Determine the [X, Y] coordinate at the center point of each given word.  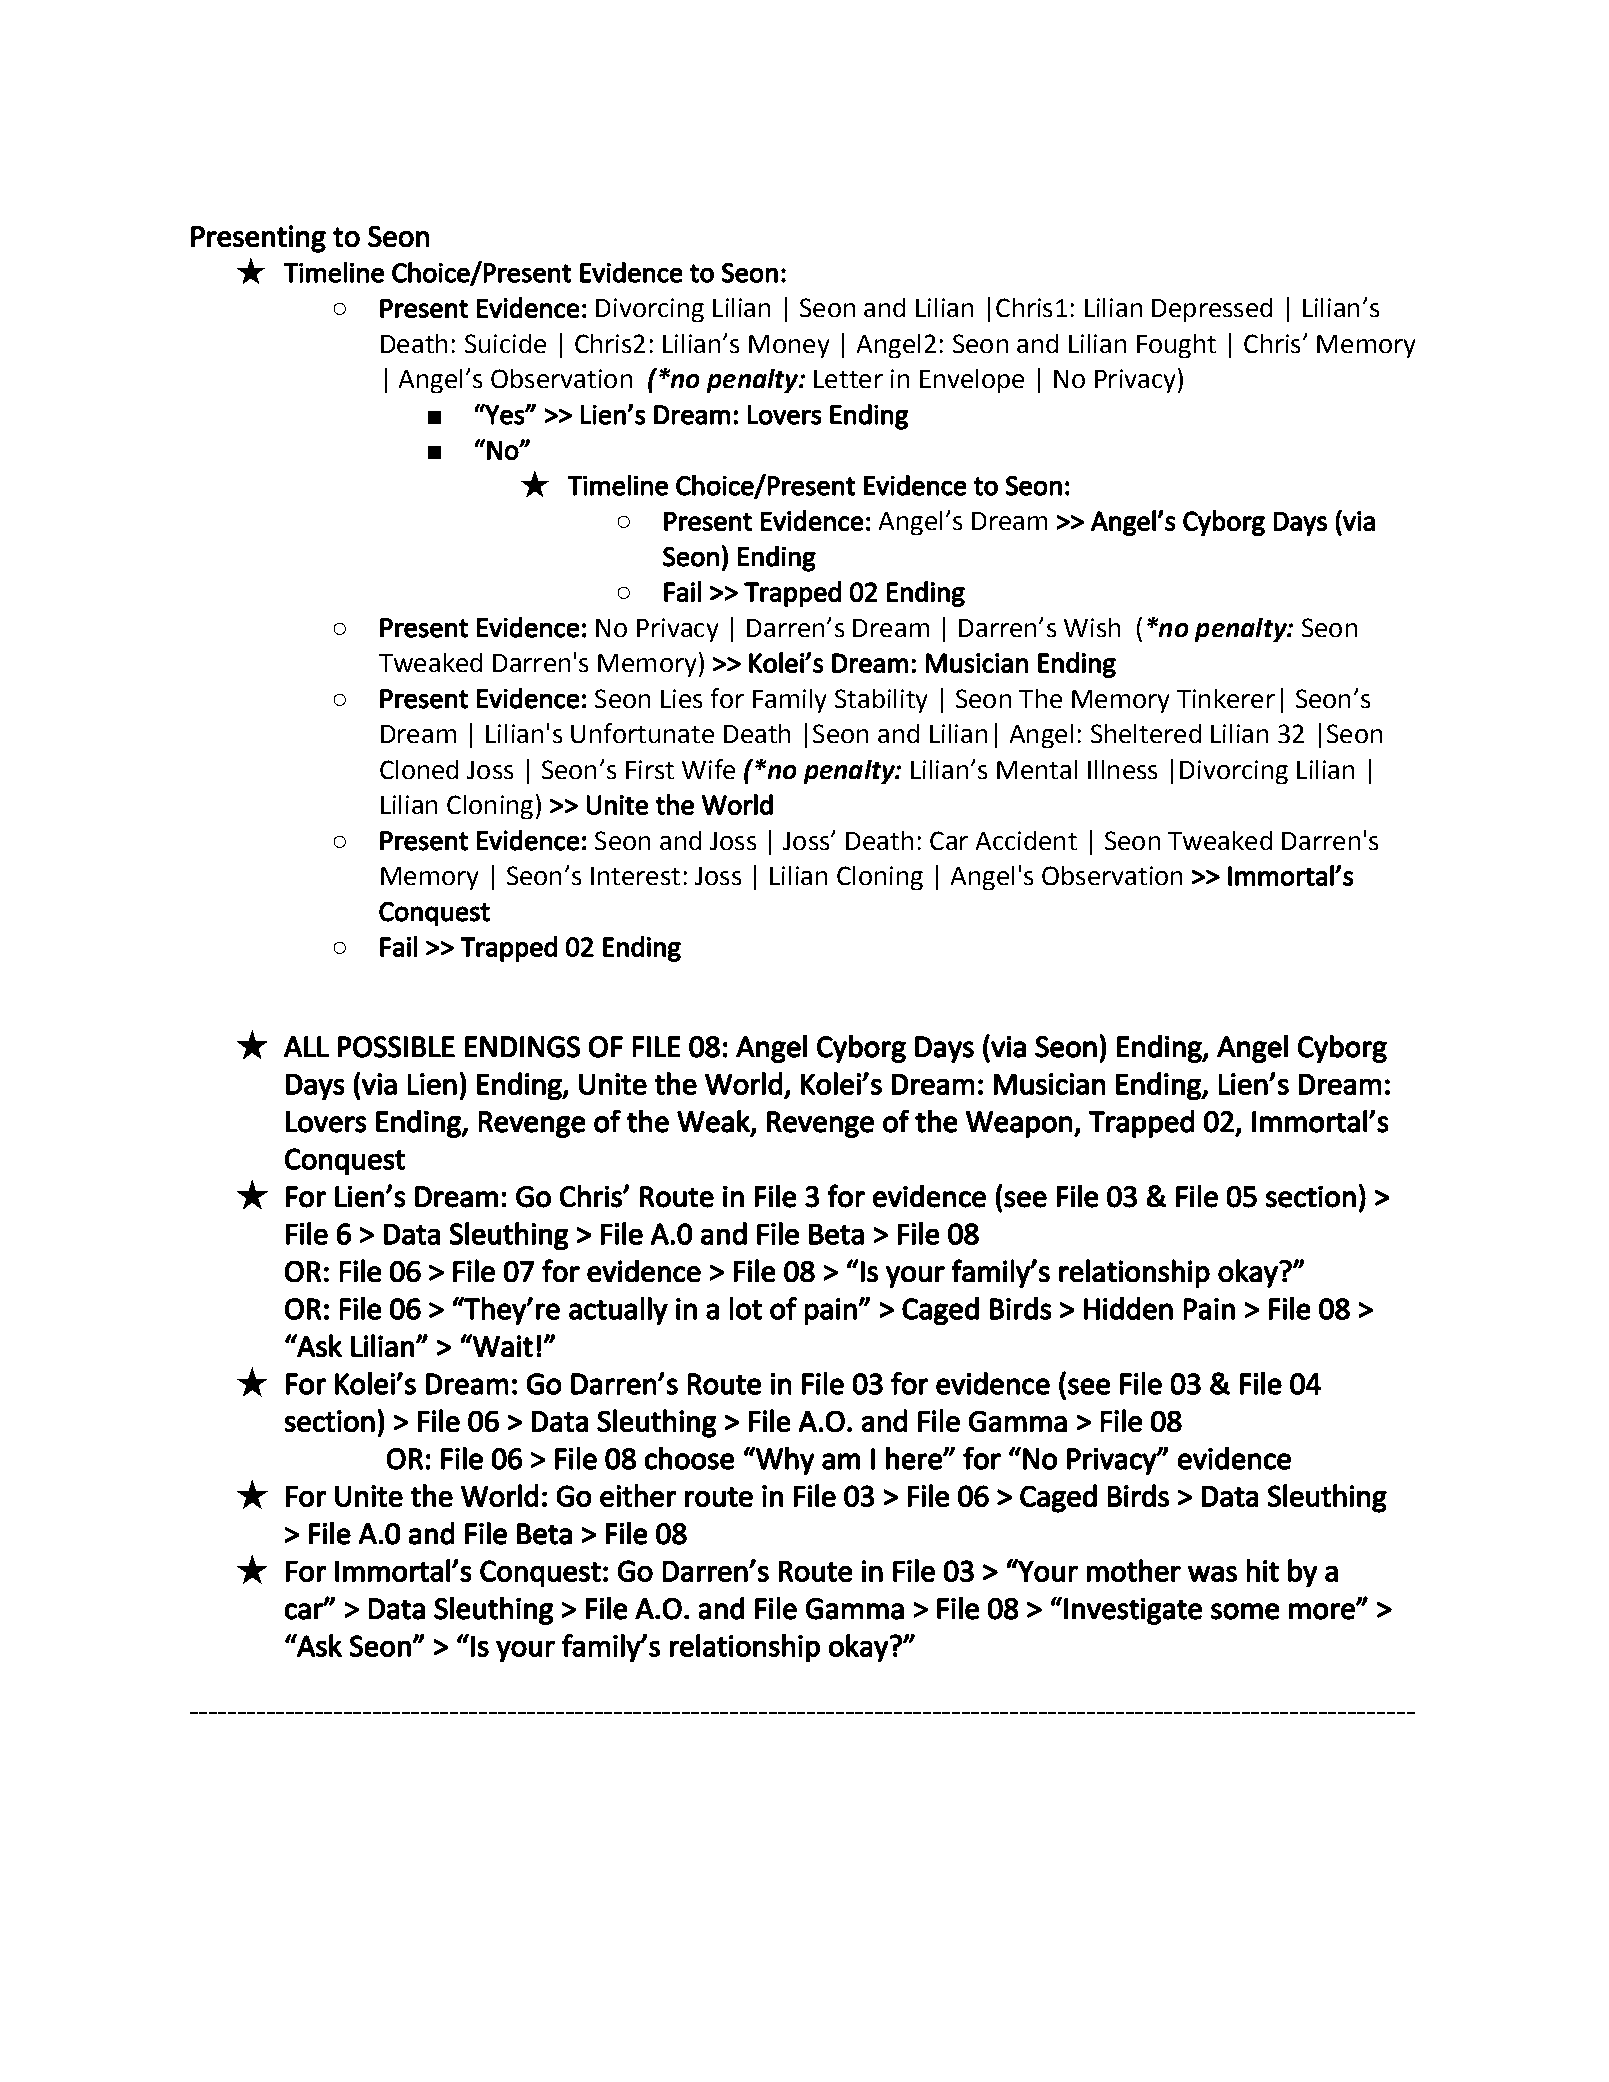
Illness [1122, 769]
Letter [848, 379]
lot [746, 1308]
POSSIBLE [396, 1047]
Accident [1026, 840]
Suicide [505, 343]
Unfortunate [642, 733]
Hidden [1128, 1308]
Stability [881, 701]
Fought [1176, 346]
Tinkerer [1226, 698]
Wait [502, 1345]
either [638, 1495]
